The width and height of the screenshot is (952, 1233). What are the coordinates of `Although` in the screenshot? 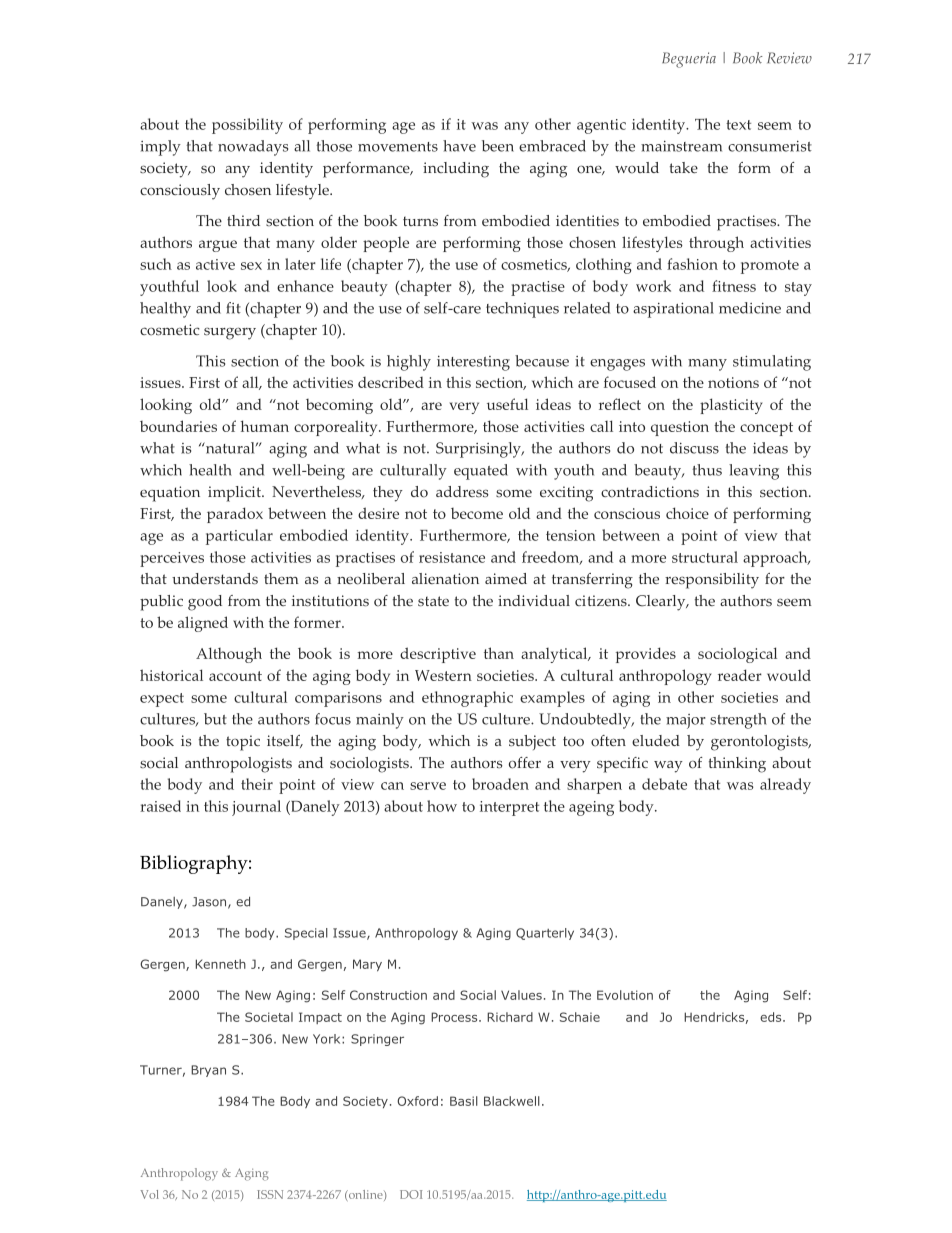 It's located at (229, 655).
